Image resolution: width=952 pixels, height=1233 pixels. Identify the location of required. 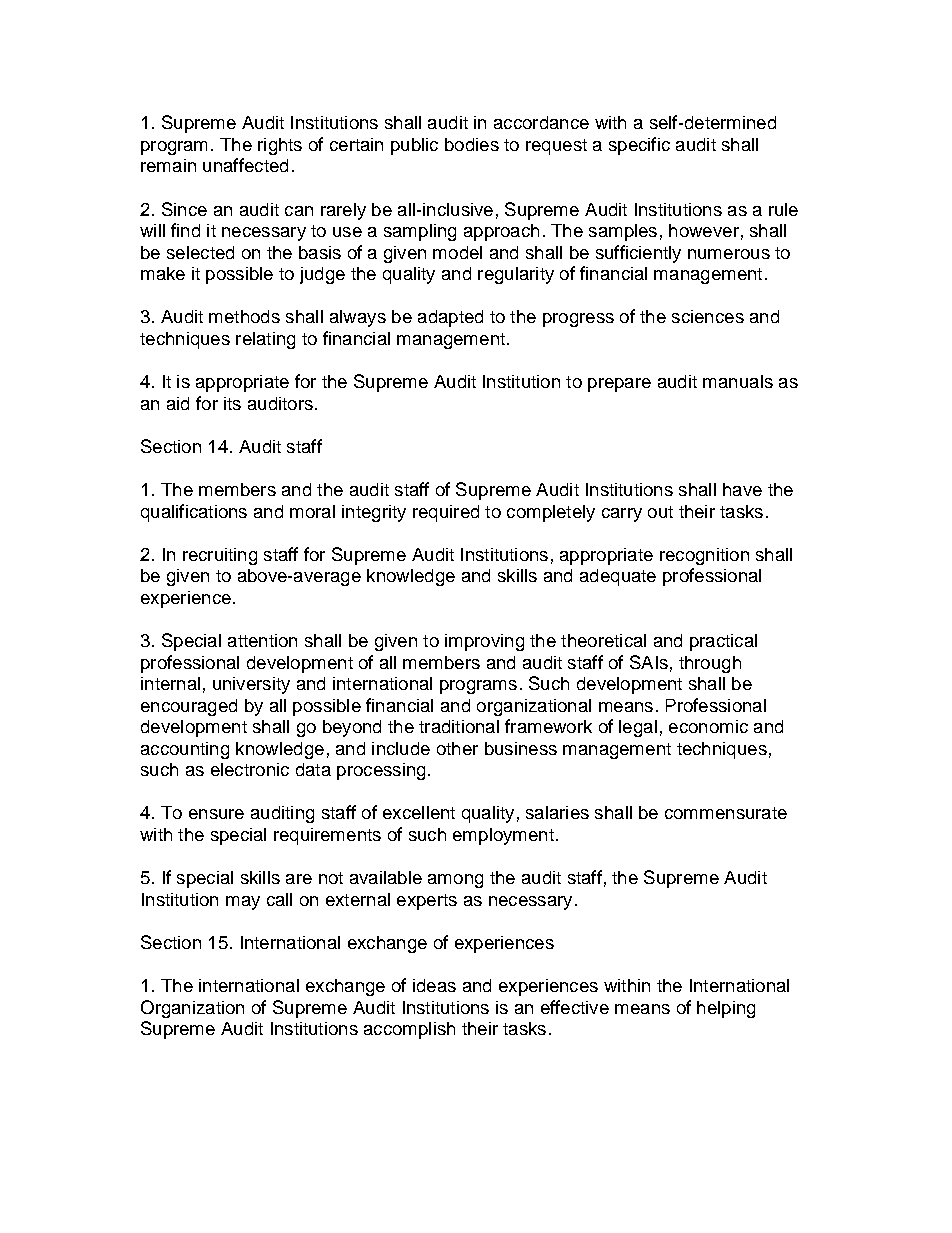
(446, 513).
